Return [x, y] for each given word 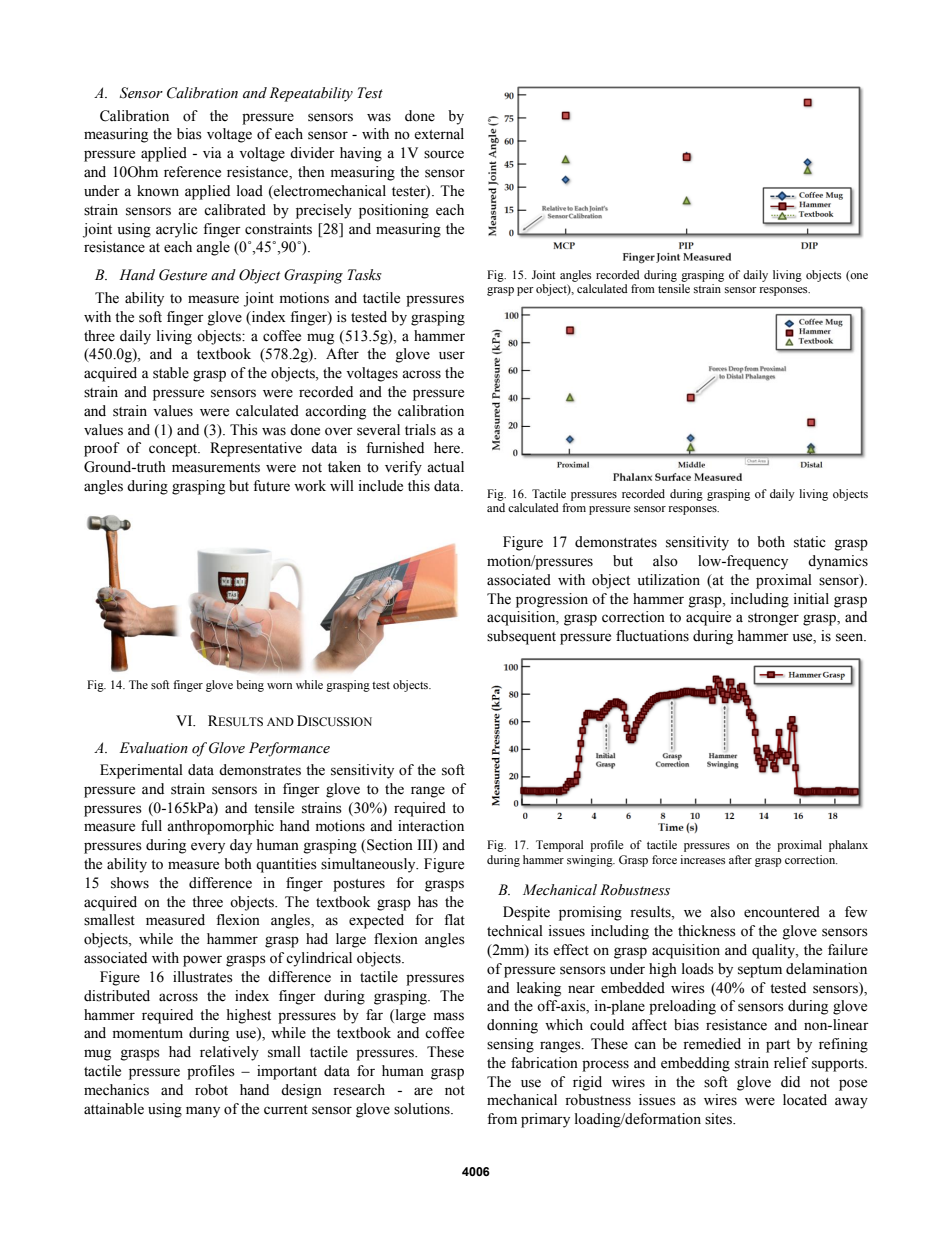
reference [192, 172]
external [439, 134]
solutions [423, 1109]
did [790, 1081]
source [444, 154]
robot [211, 1090]
